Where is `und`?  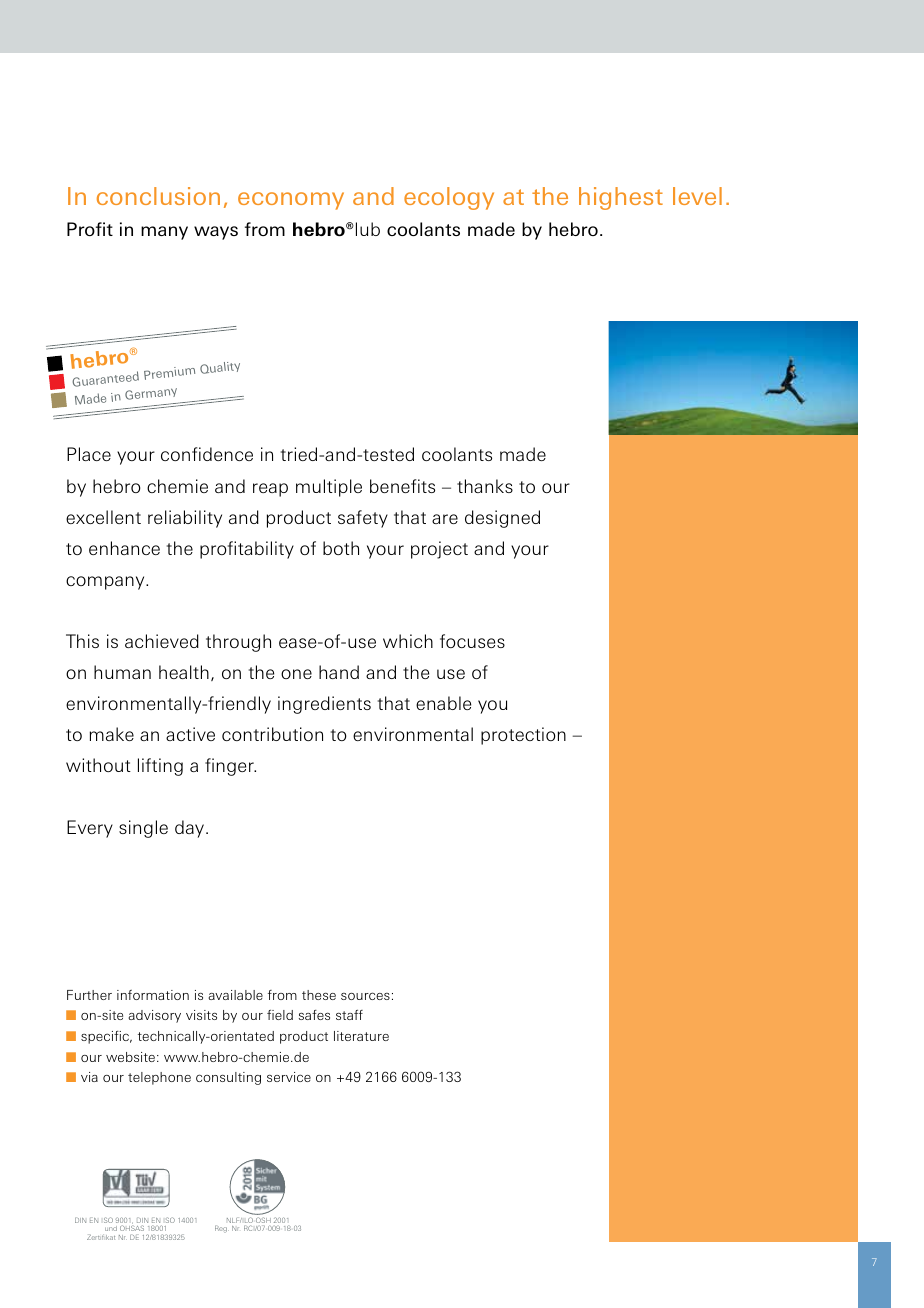 und is located at coordinates (111, 1228).
